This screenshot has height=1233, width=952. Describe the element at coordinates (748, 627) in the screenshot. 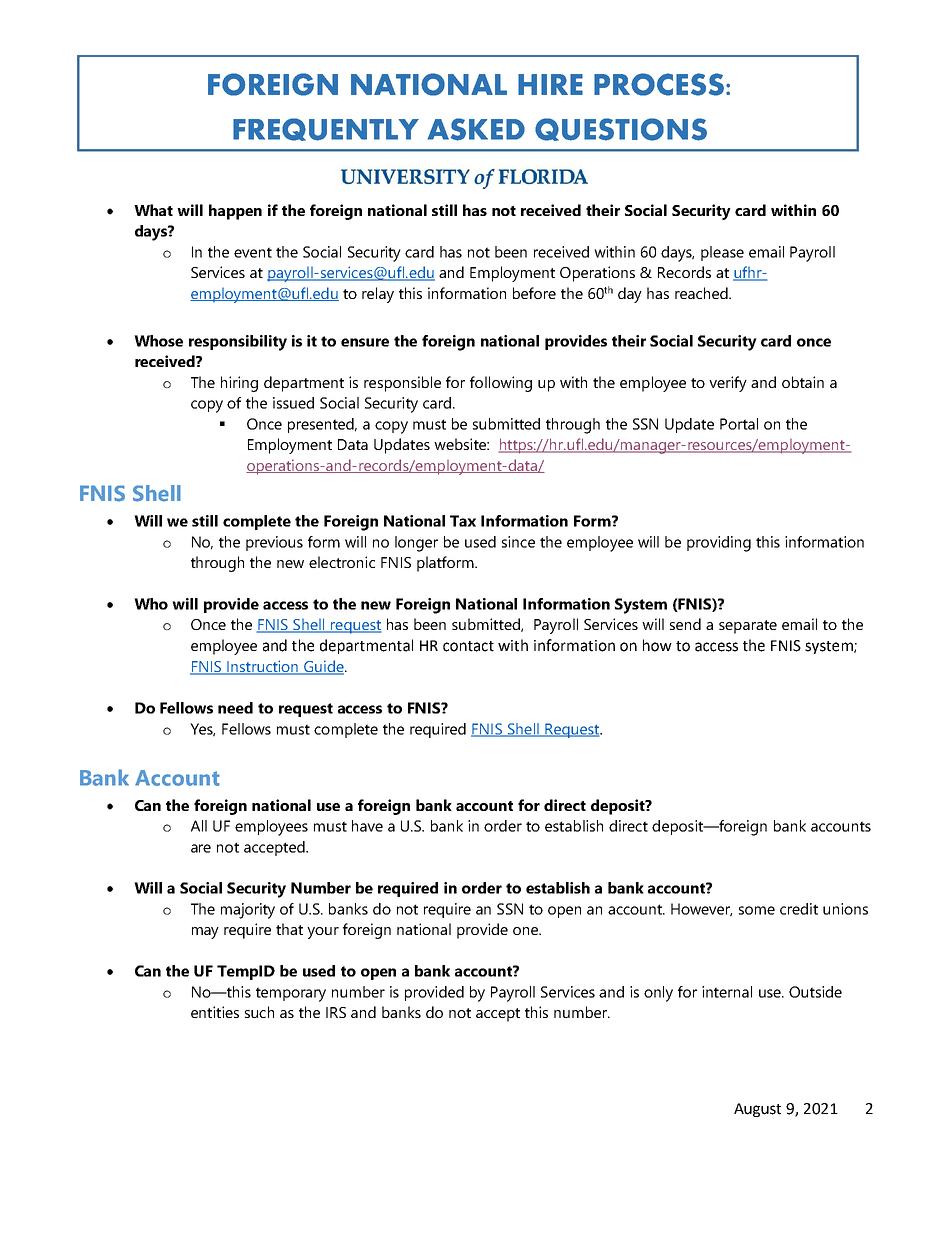

I see `separate` at that location.
